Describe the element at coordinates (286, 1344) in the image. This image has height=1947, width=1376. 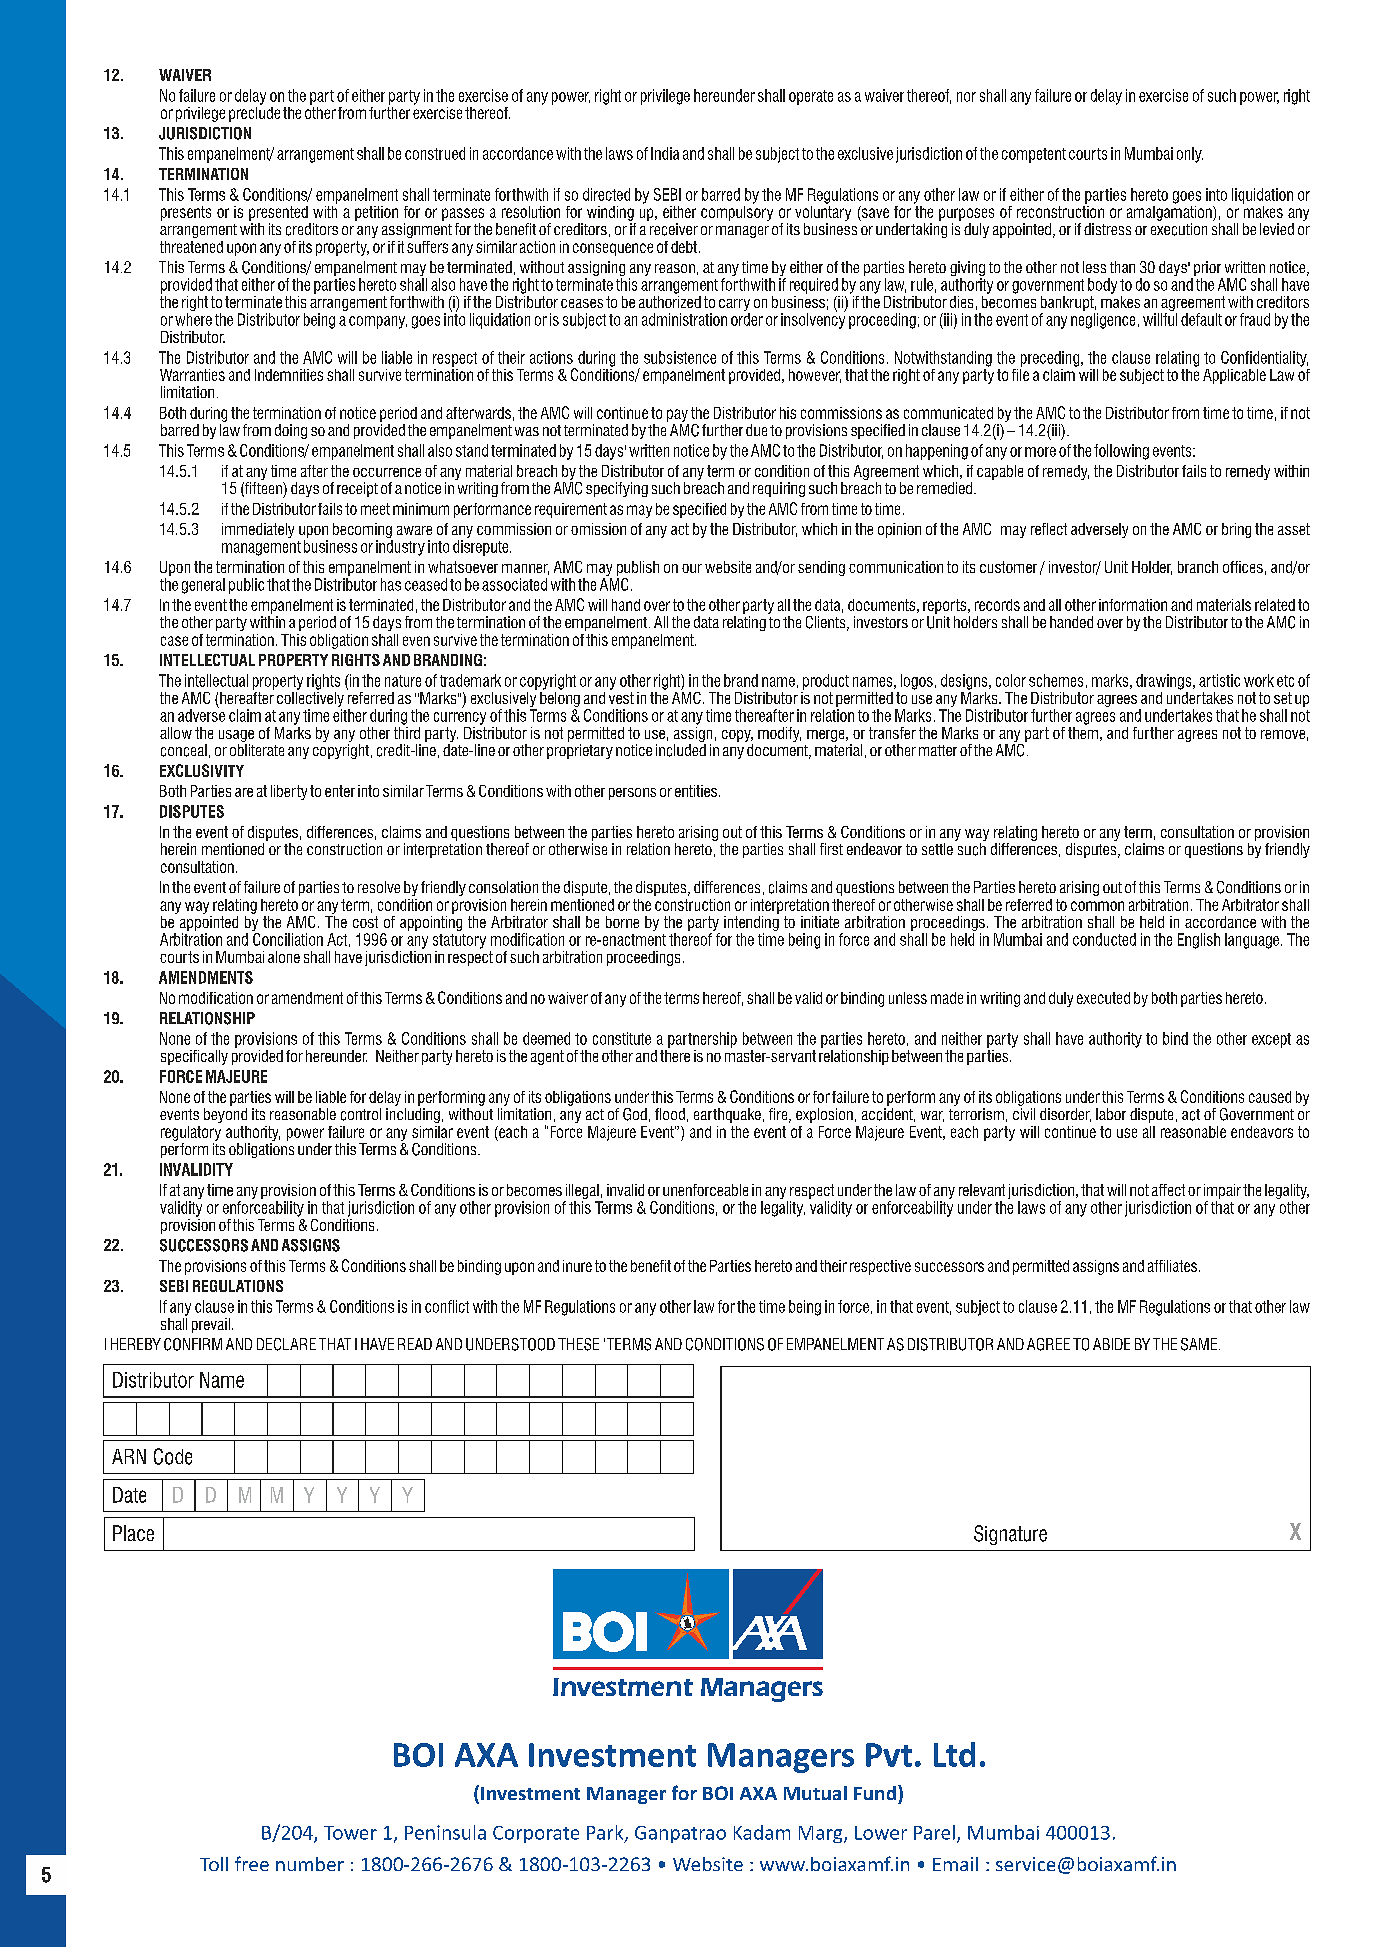
I see `DECLARE` at that location.
